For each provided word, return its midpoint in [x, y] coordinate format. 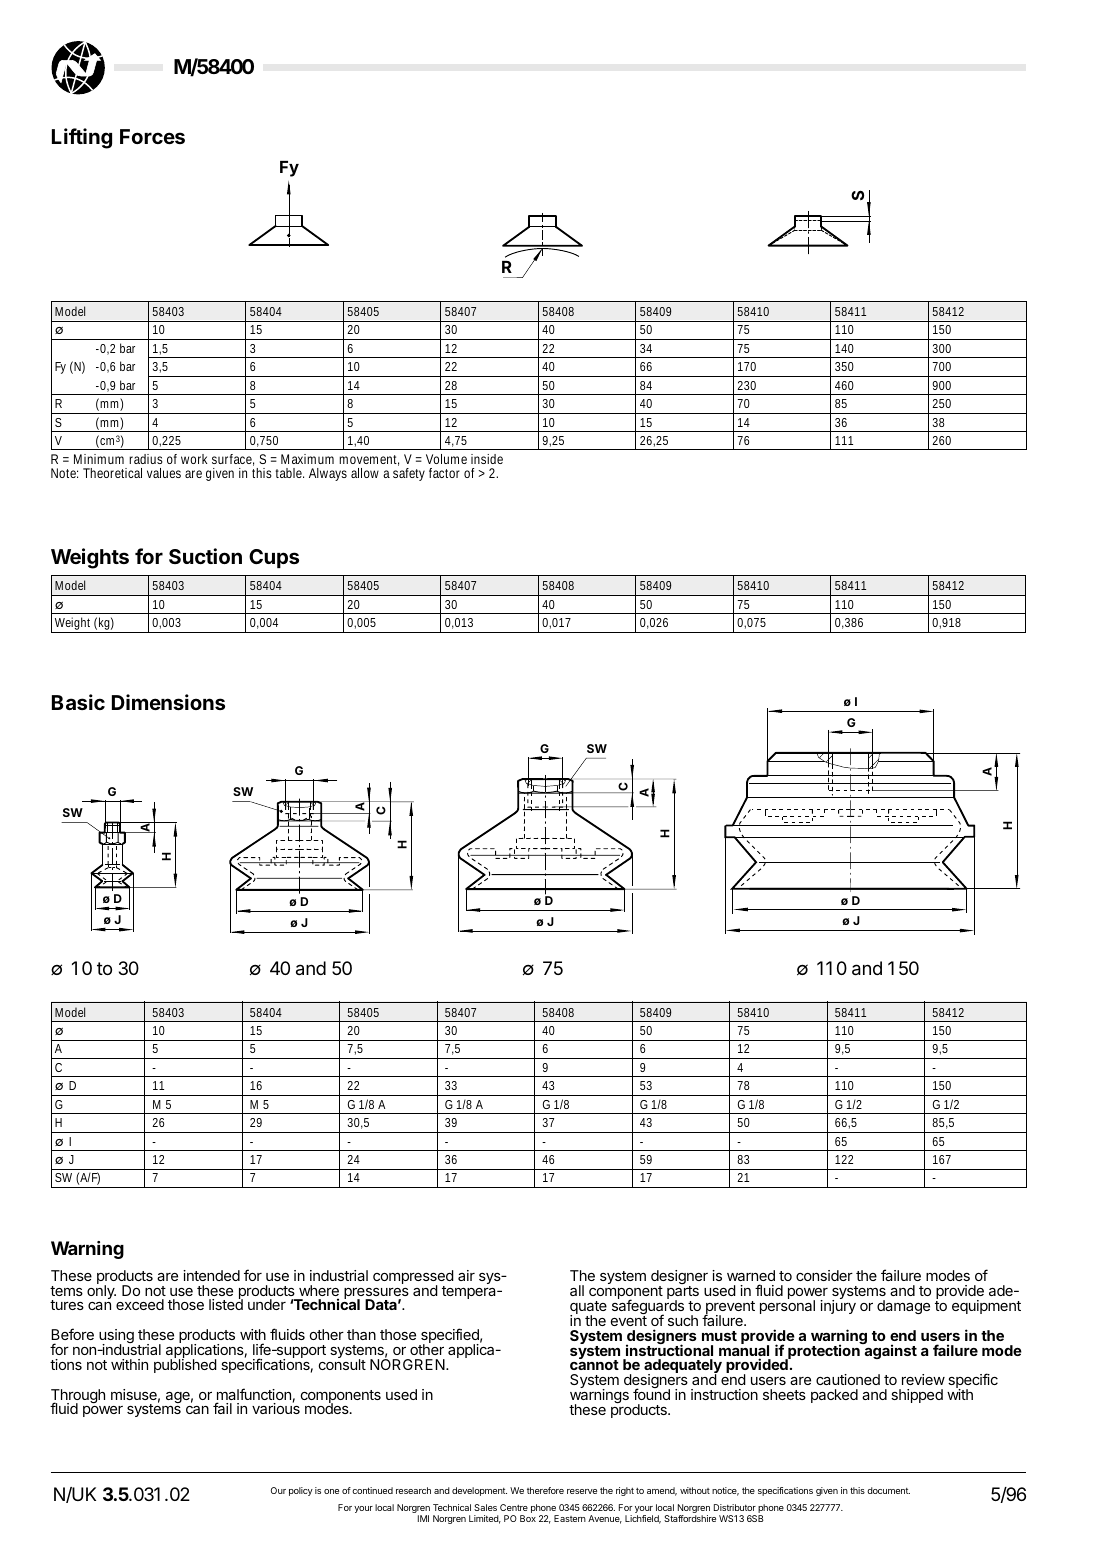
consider [824, 1275]
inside [487, 459]
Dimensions [168, 702]
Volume [446, 459]
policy [301, 1491]
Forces [152, 136]
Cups [274, 558]
